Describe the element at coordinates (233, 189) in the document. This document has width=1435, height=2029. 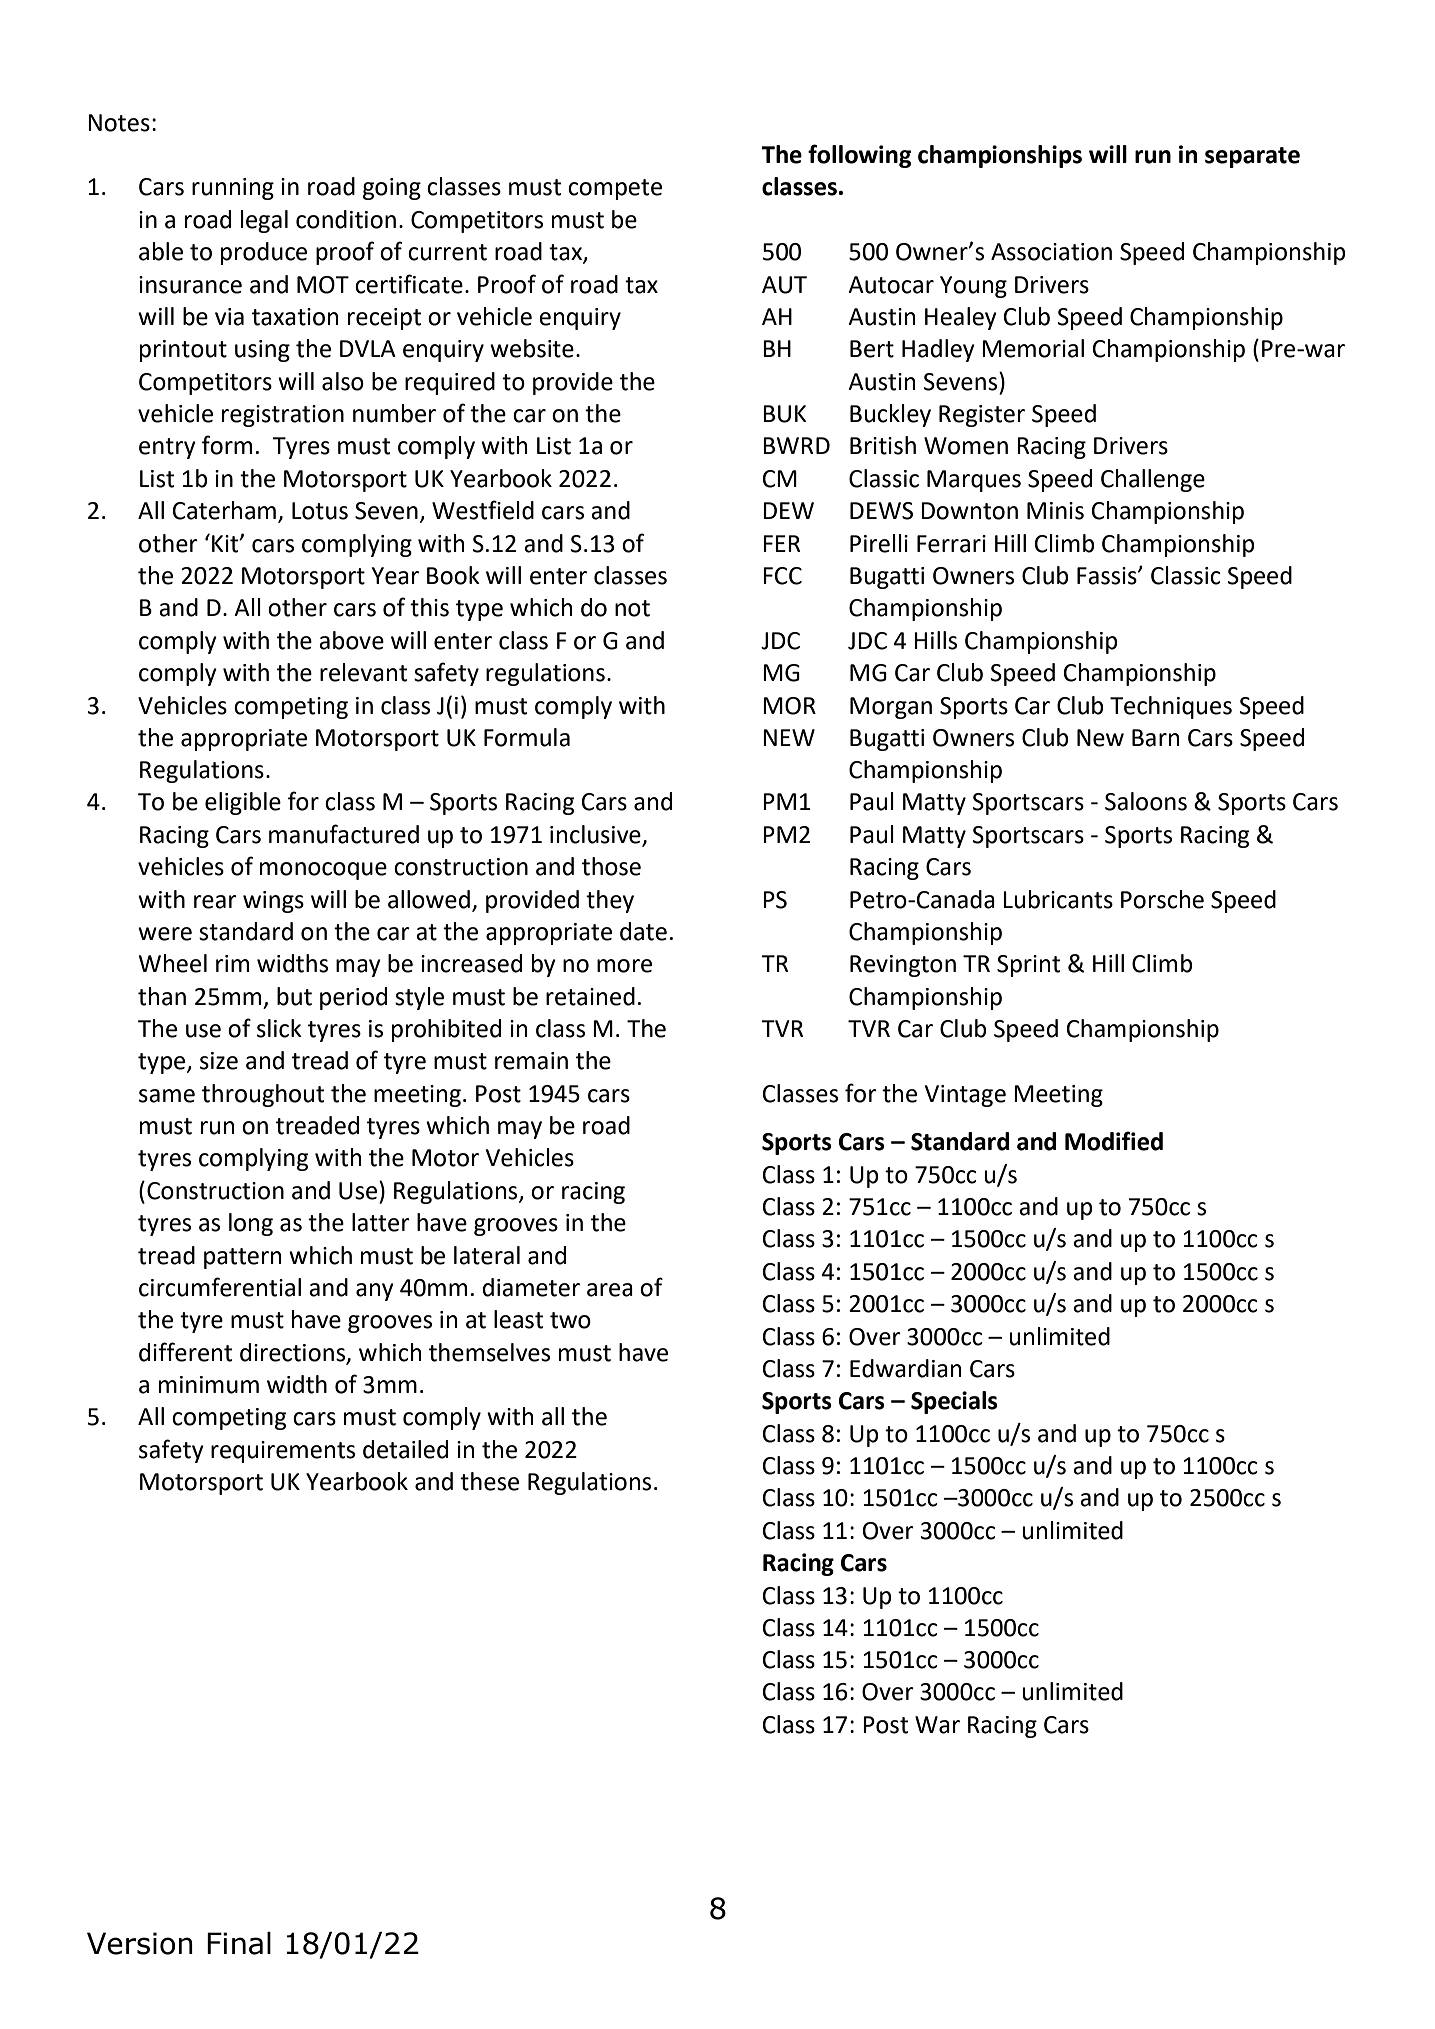
I see `running` at that location.
